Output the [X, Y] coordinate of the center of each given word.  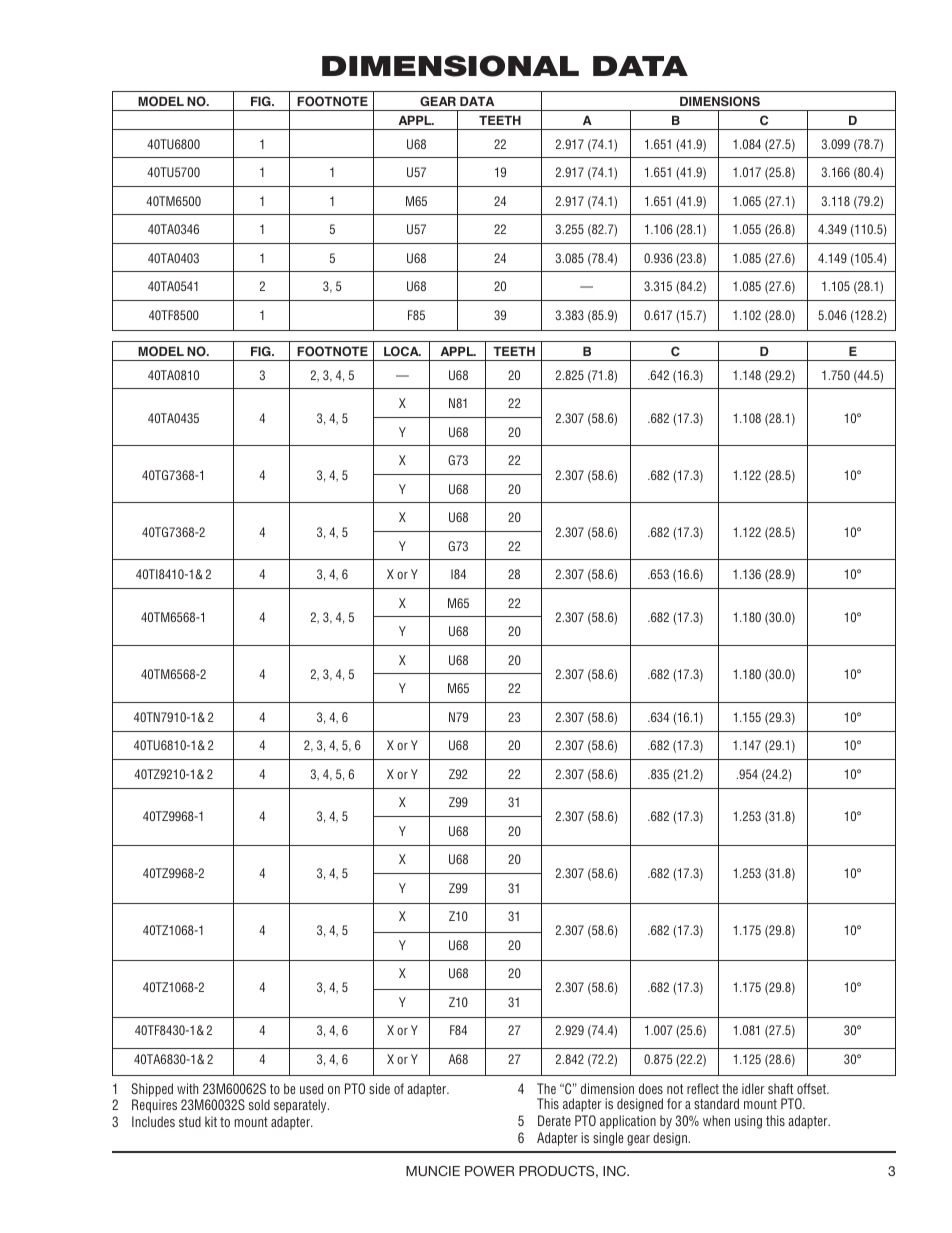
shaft [780, 1088]
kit [211, 1121]
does [651, 1088]
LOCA [402, 351]
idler [753, 1088]
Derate [554, 1120]
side [379, 1088]
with [187, 1088]
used [311, 1088]
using [748, 1122]
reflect [703, 1088]
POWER [490, 1171]
